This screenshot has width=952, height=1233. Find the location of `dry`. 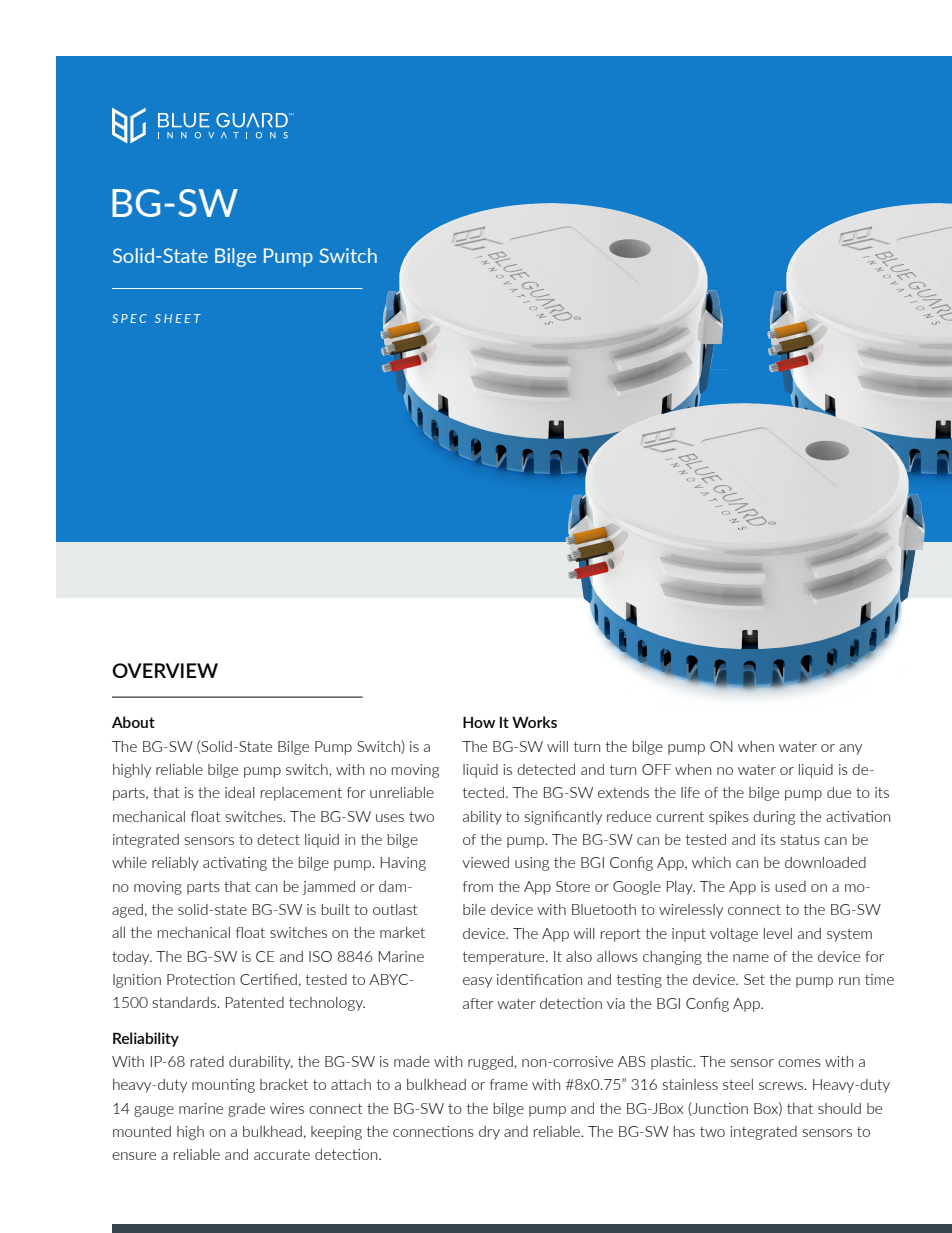

dry is located at coordinates (489, 1133).
